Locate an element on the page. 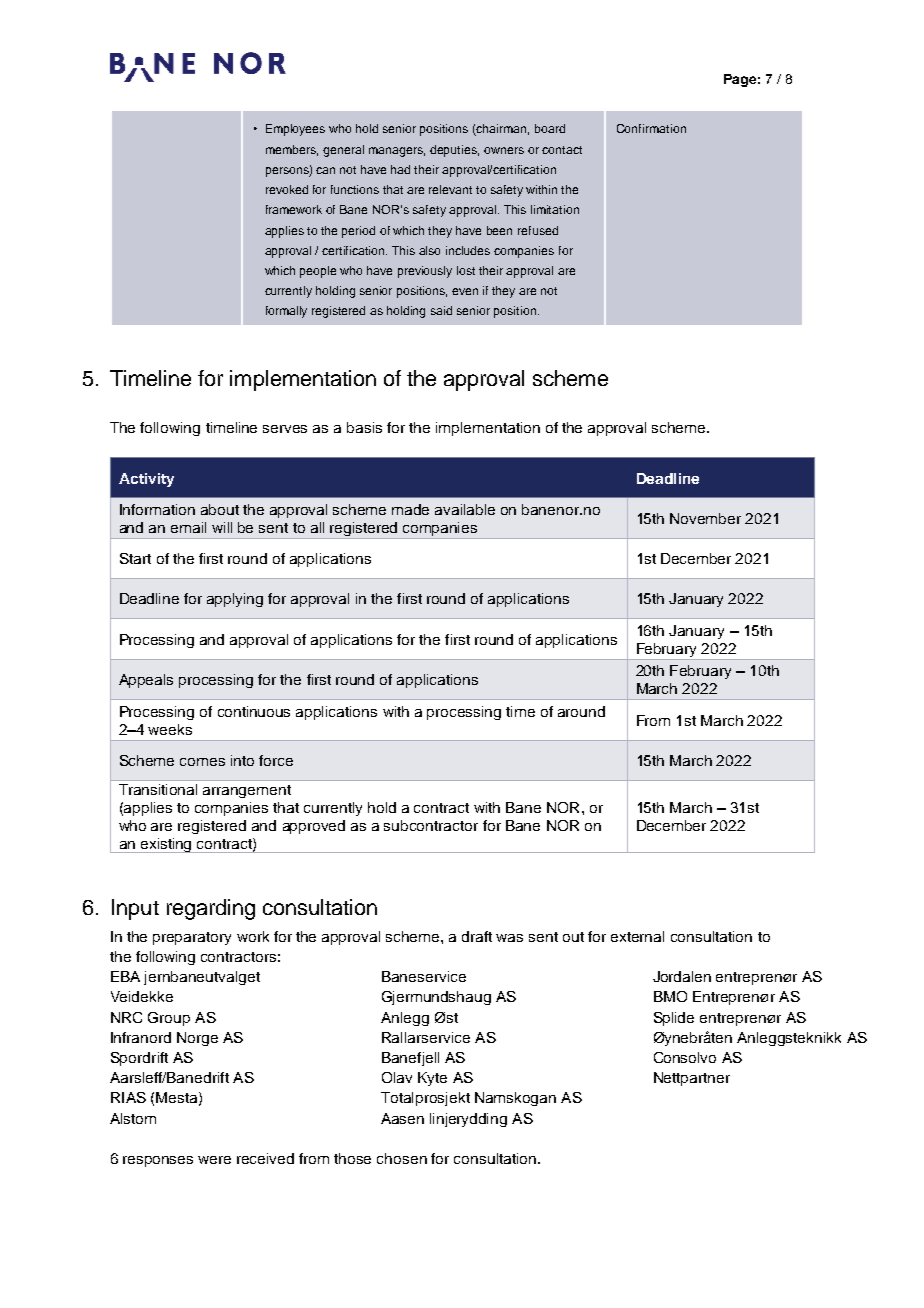 This image has height=1308, width=924. had is located at coordinates (400, 169).
